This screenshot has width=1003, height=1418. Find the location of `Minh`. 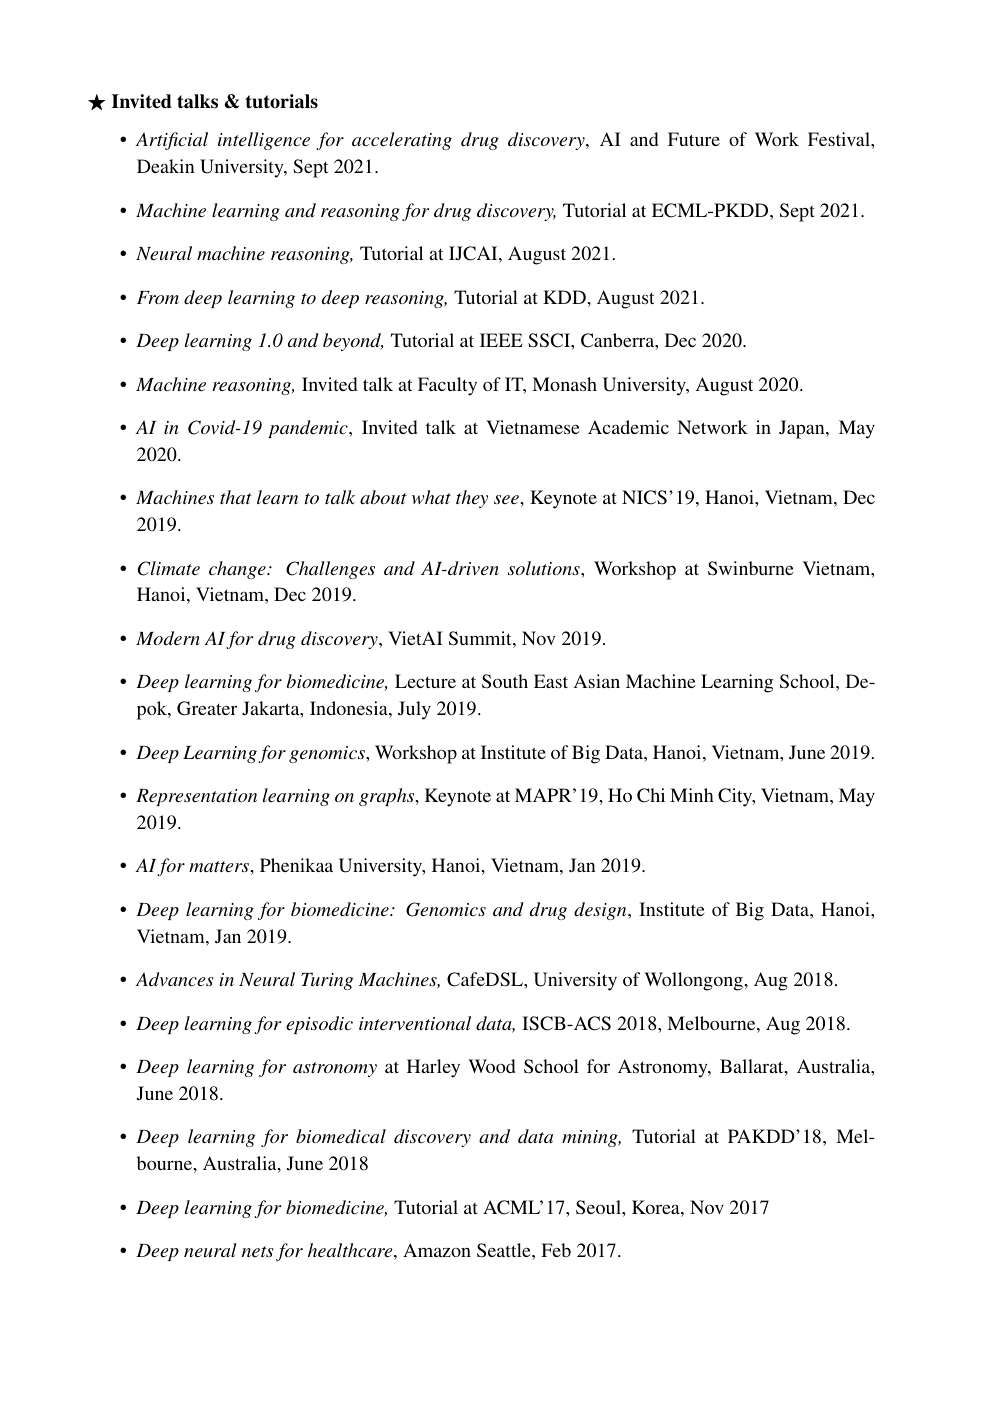

Minh is located at coordinates (692, 795).
